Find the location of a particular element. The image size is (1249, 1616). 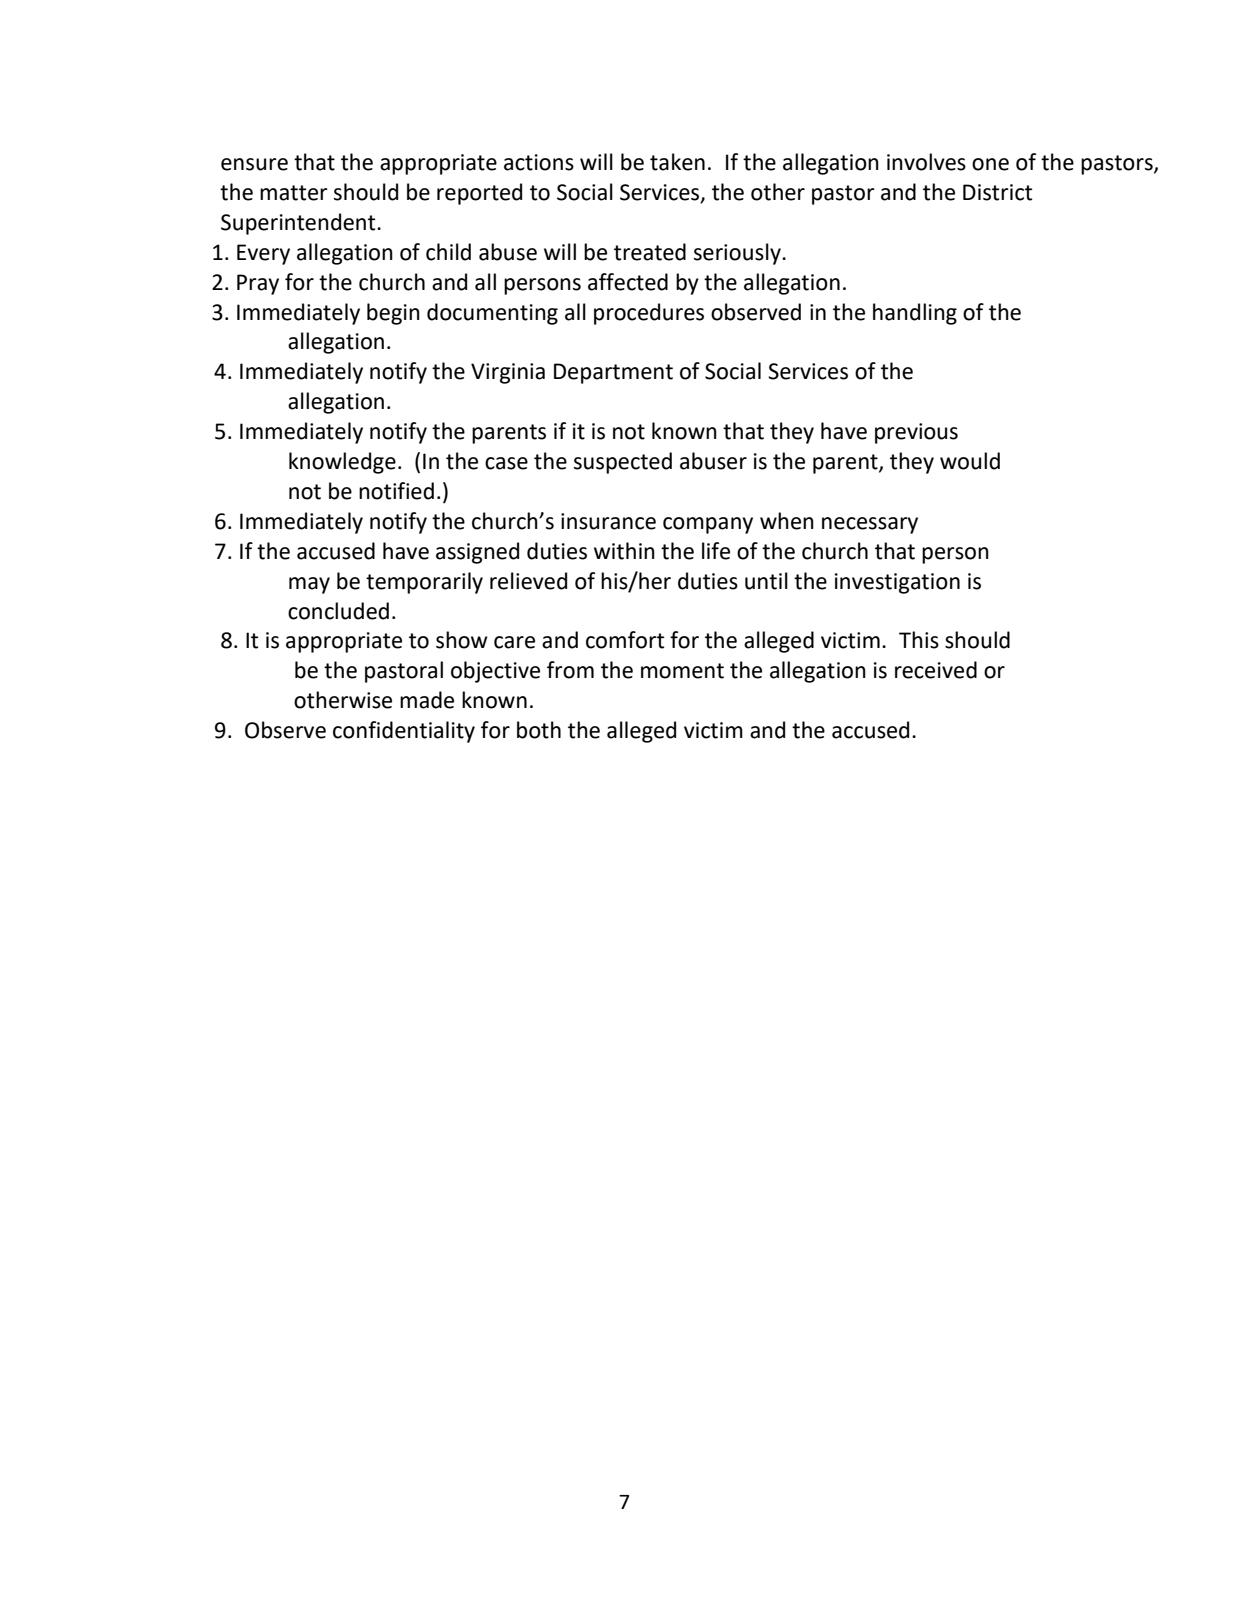

involves is located at coordinates (926, 162).
